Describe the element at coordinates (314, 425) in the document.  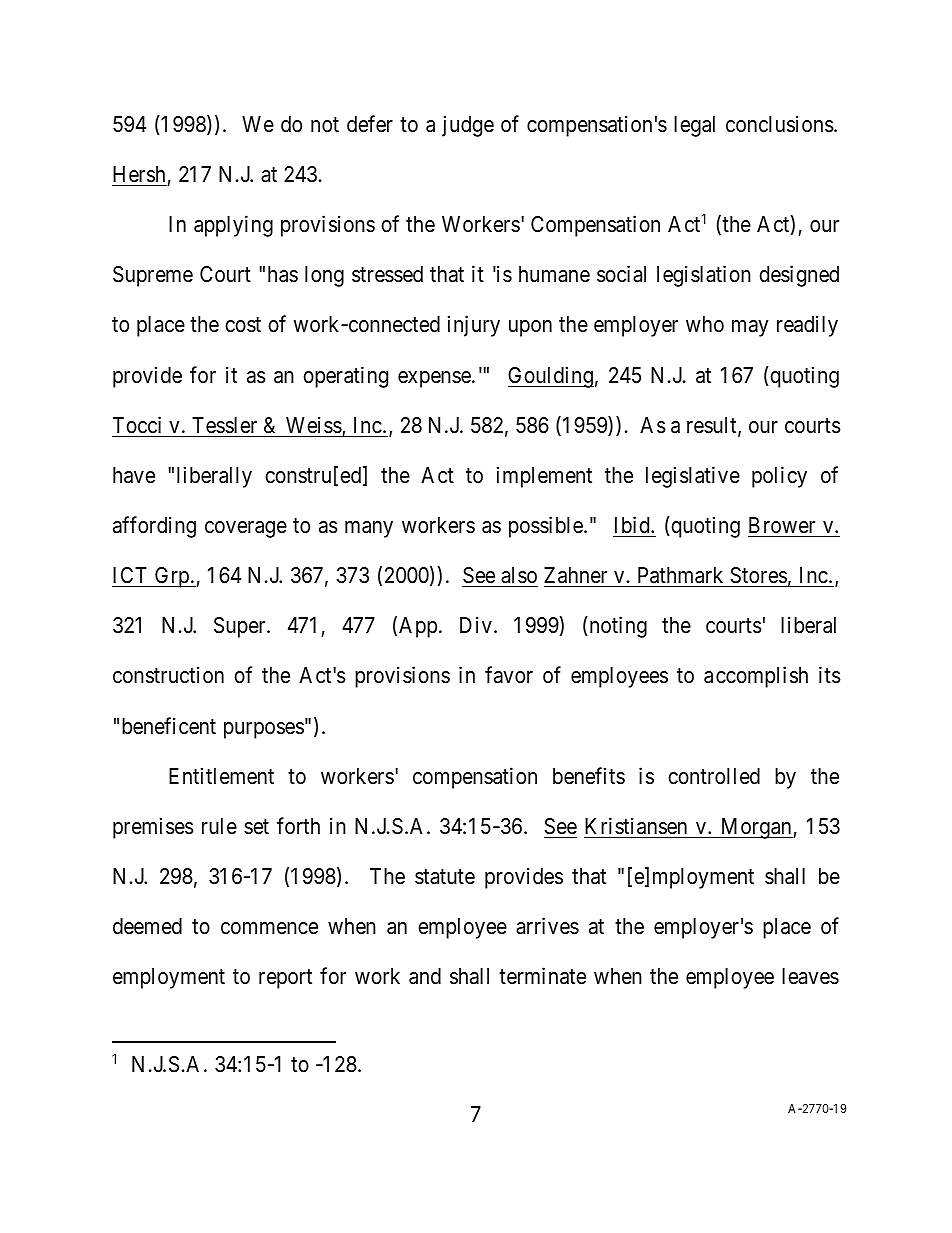
I see `Weiss` at that location.
